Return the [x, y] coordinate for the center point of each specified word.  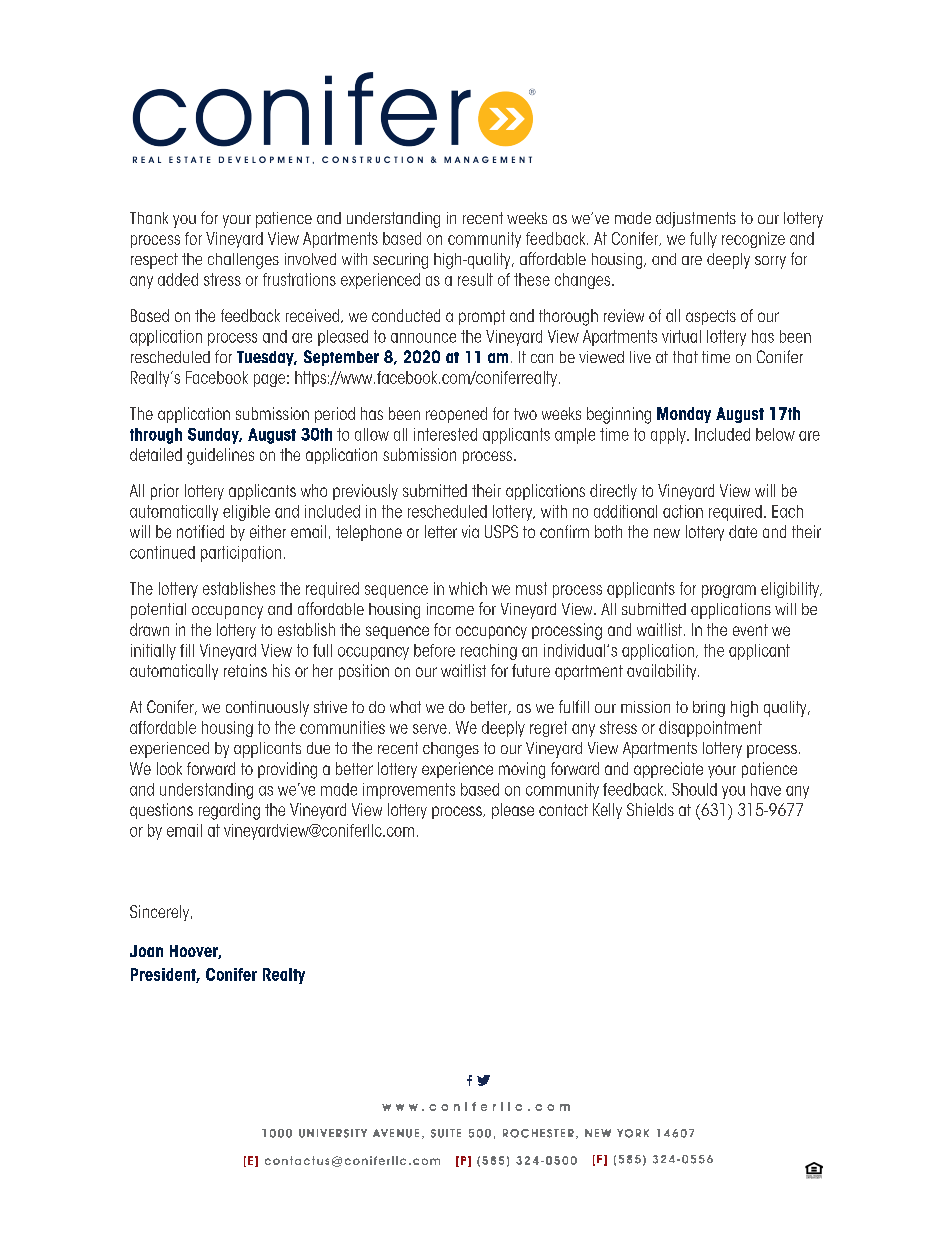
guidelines [220, 456]
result [475, 279]
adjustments [696, 220]
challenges [243, 261]
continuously [267, 709]
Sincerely [161, 913]
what [405, 707]
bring [709, 709]
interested [445, 434]
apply [669, 436]
